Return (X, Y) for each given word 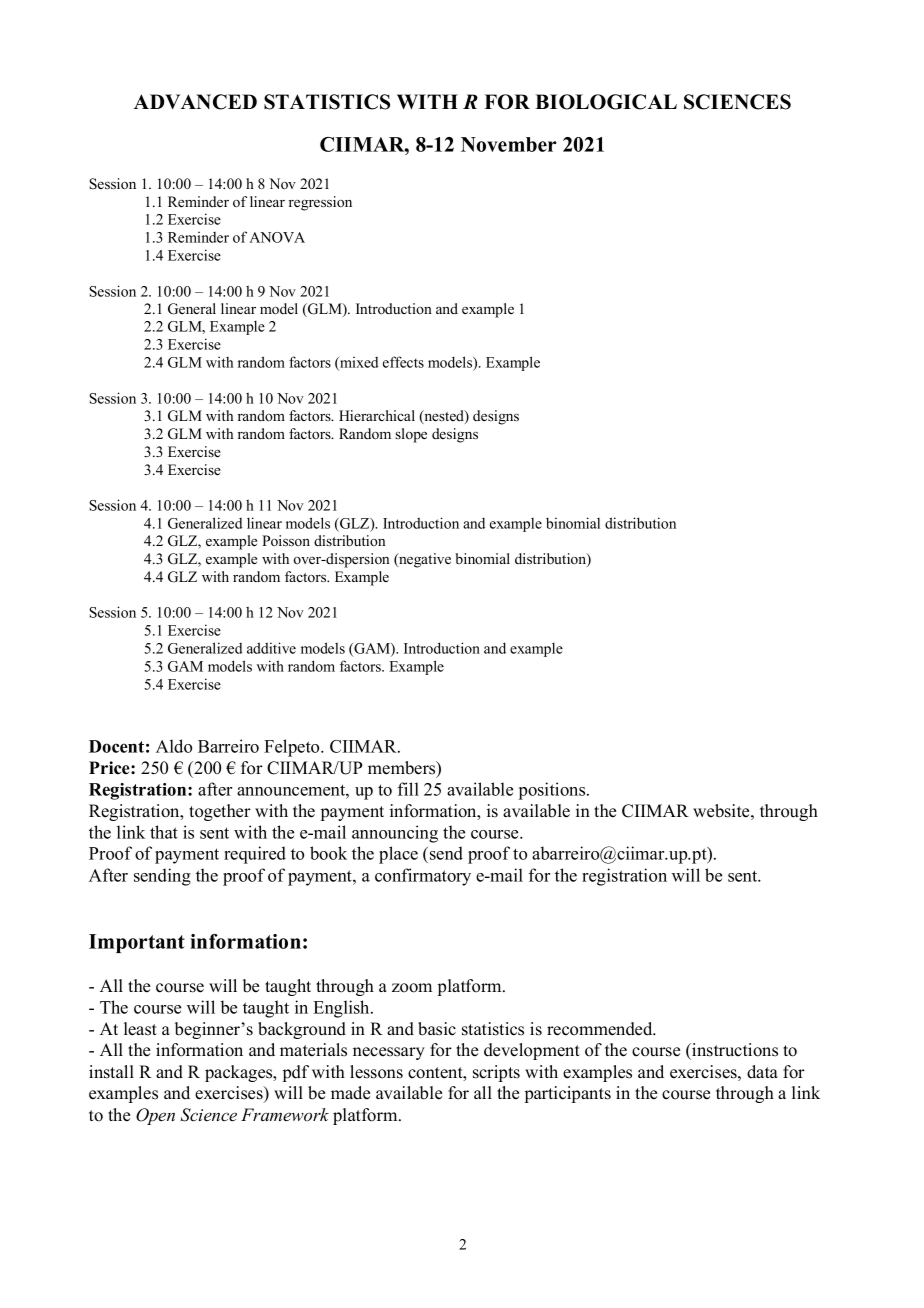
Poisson (286, 540)
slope (411, 435)
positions (553, 791)
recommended (601, 1029)
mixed (358, 363)
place (398, 855)
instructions (734, 1050)
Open (155, 1116)
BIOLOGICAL (606, 102)
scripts (496, 1073)
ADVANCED (195, 102)
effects (403, 362)
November (509, 144)
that (164, 832)
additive (271, 648)
